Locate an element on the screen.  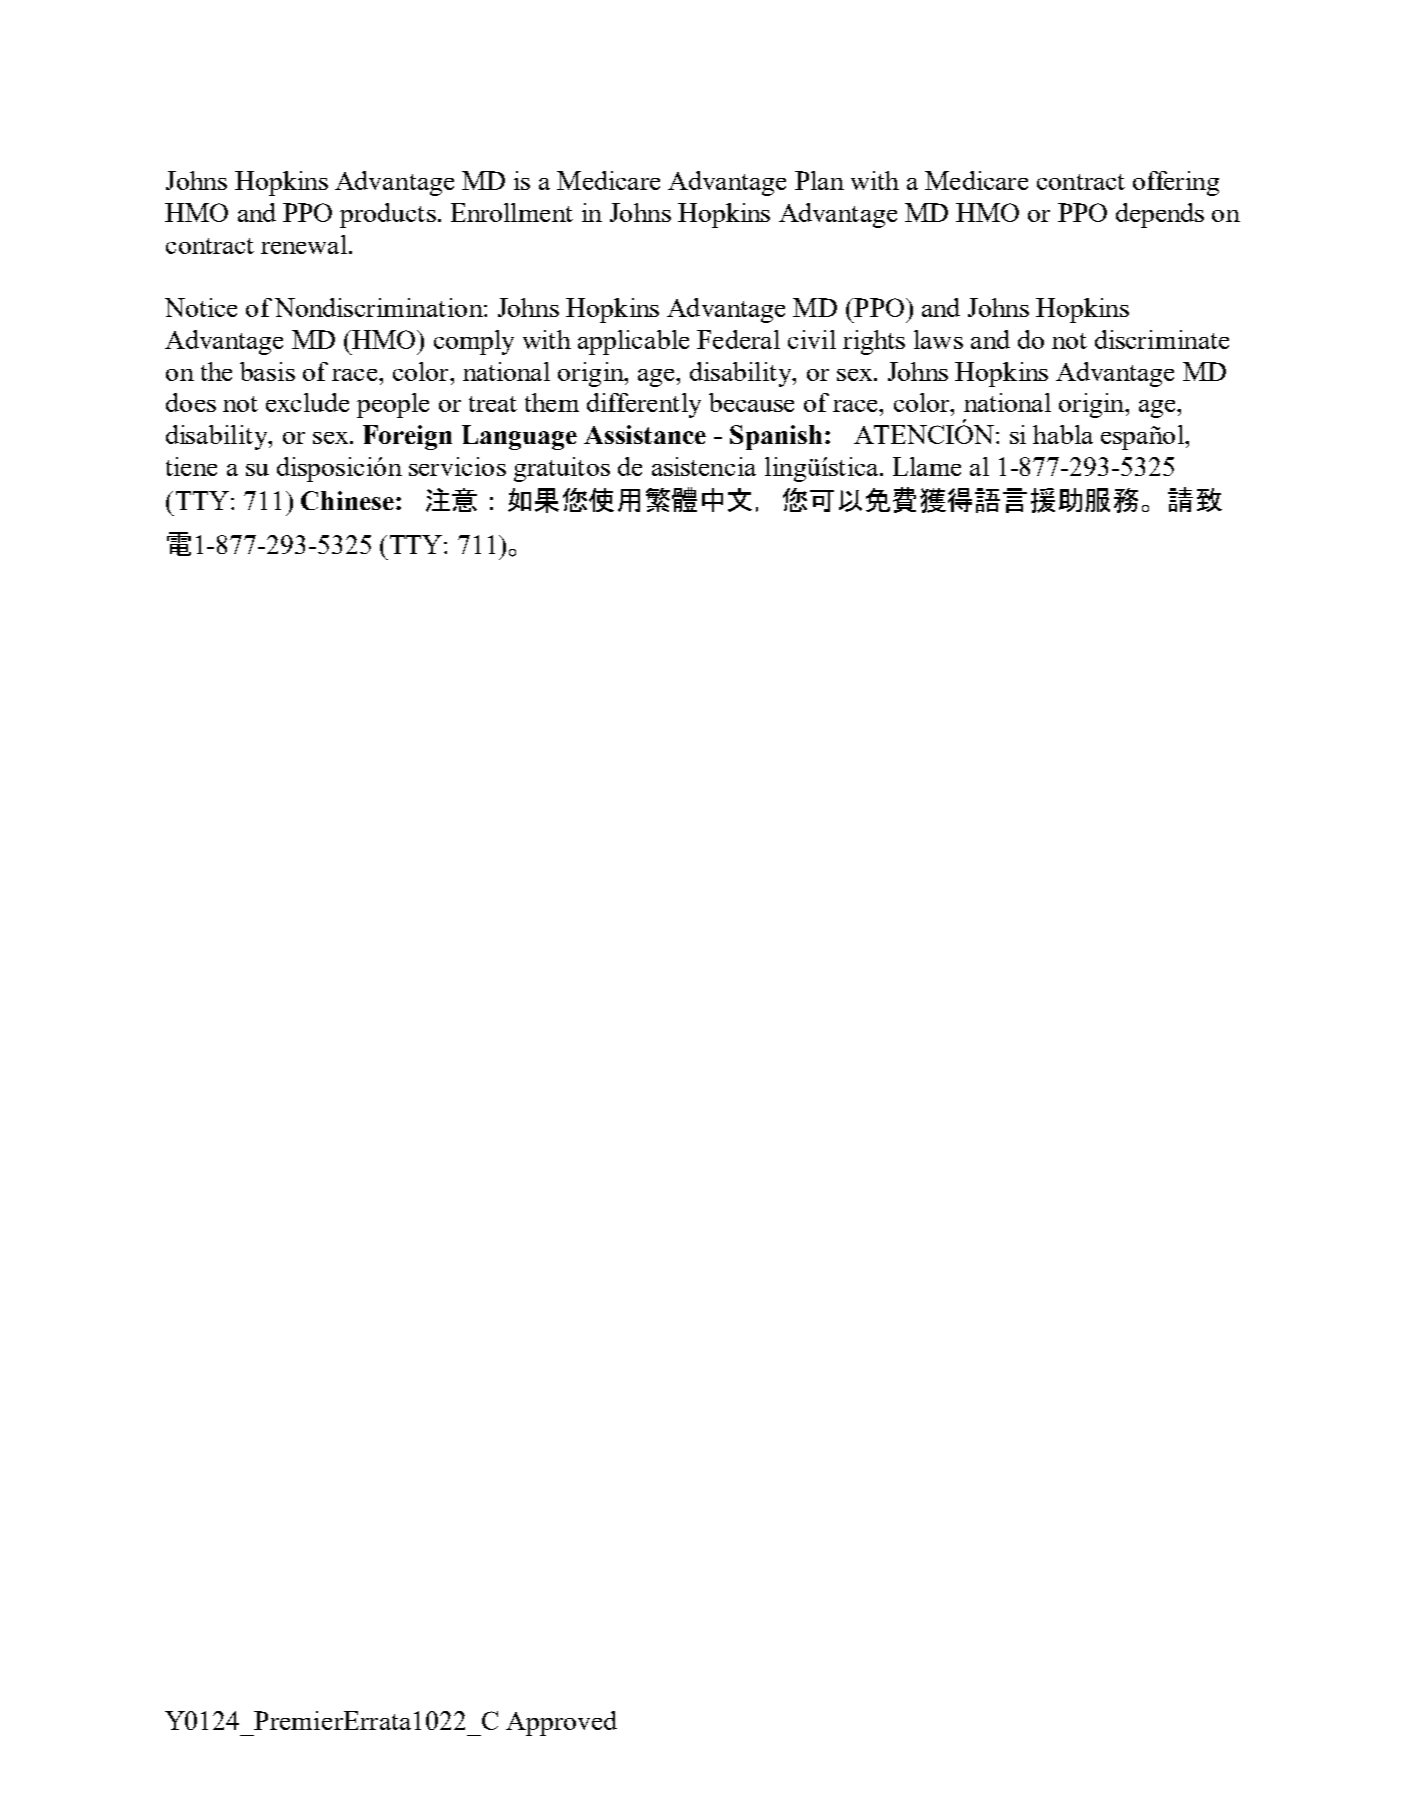
renewal is located at coordinates (305, 244).
